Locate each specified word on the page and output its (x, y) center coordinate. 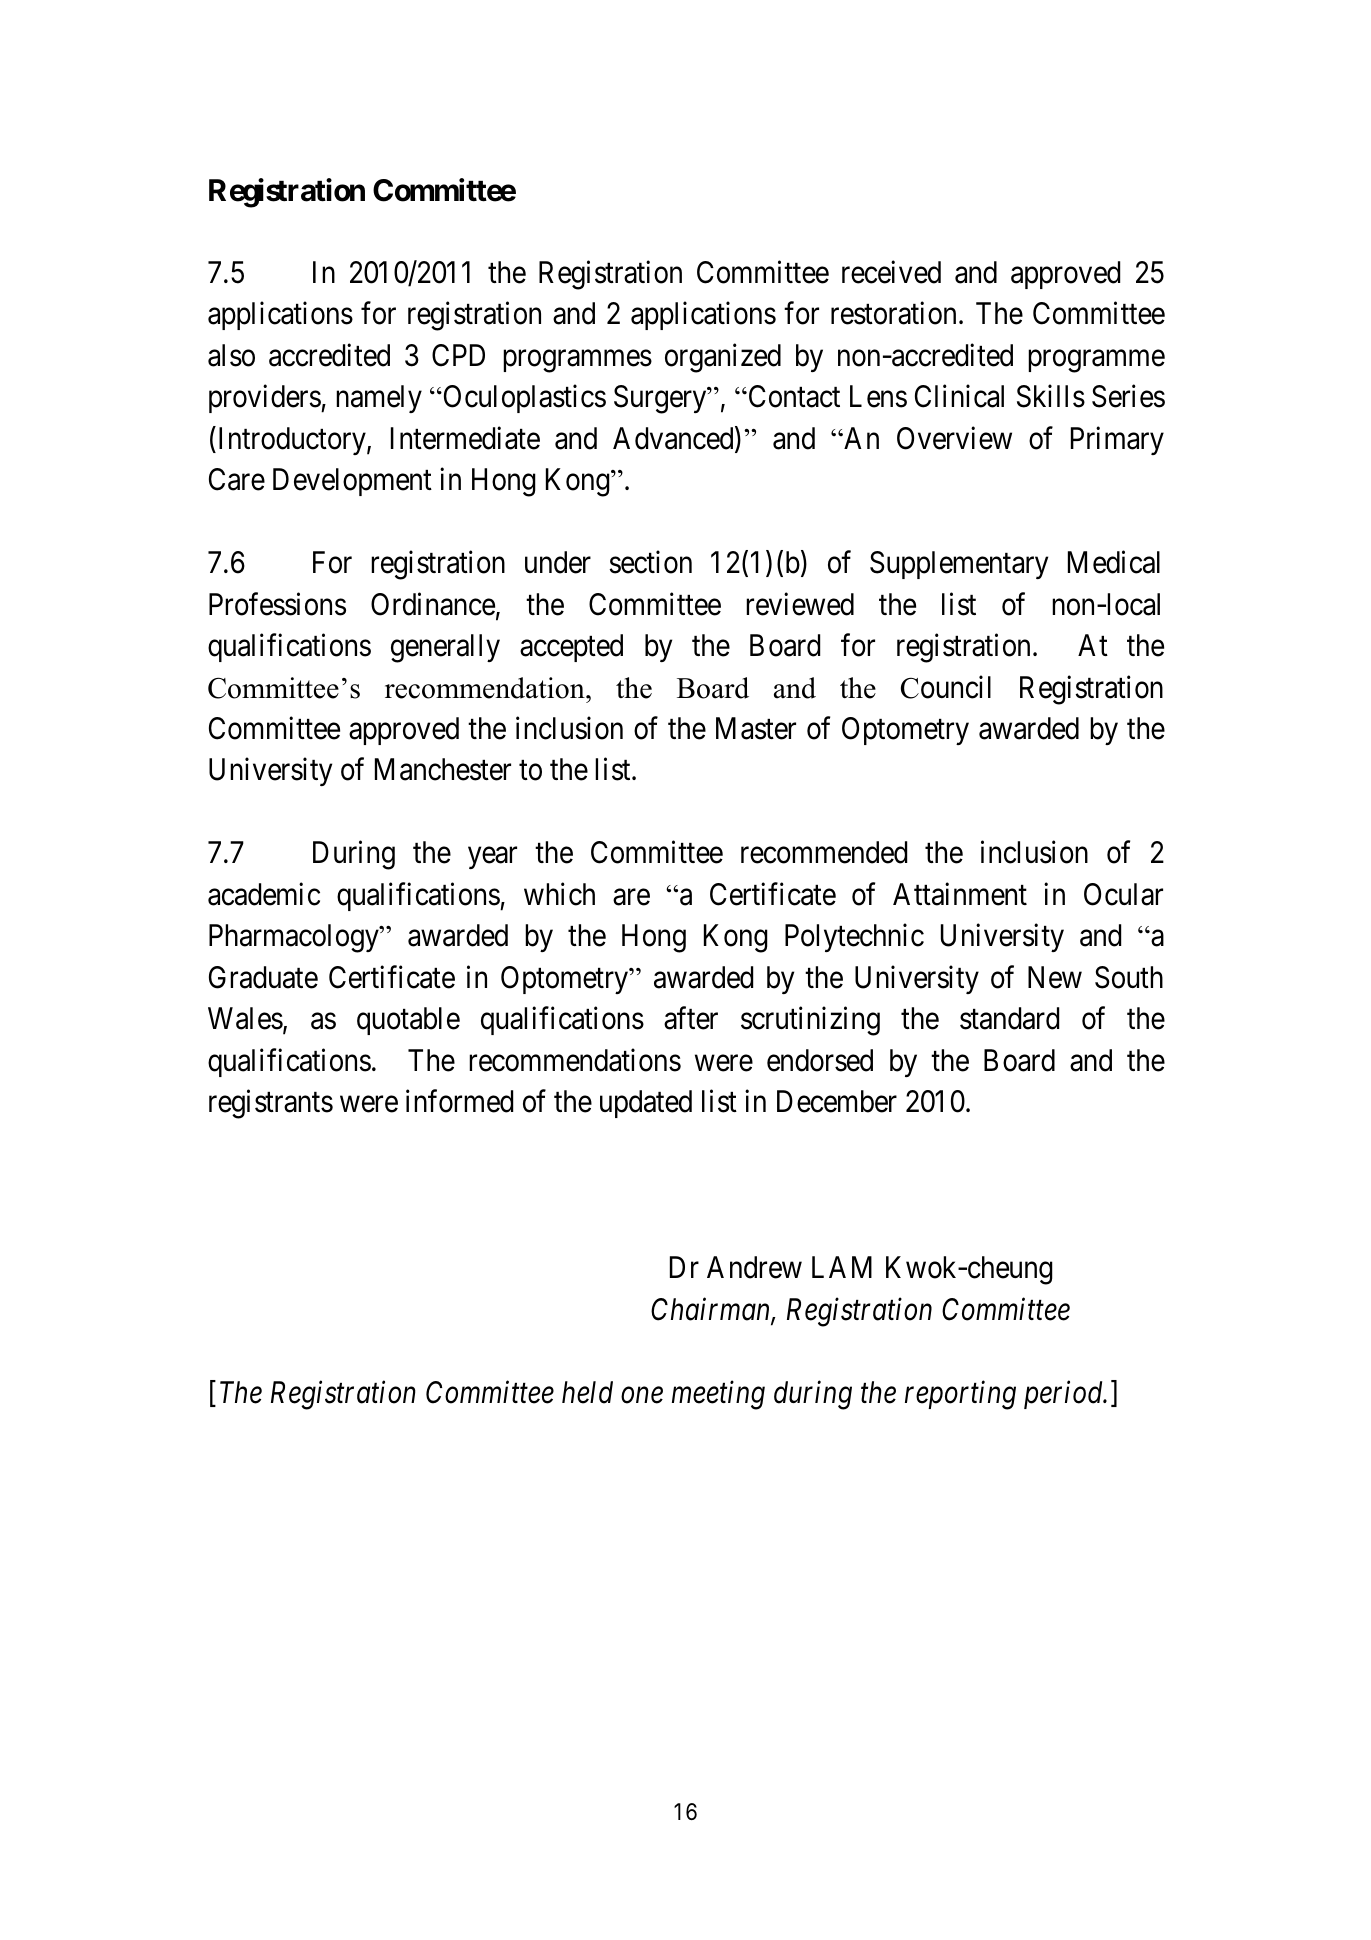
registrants (271, 1104)
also (231, 355)
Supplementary (959, 565)
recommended (824, 852)
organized (723, 358)
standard (1009, 1018)
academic (264, 894)
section (650, 562)
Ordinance (433, 604)
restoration (893, 313)
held (587, 1392)
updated (646, 1104)
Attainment (960, 894)
